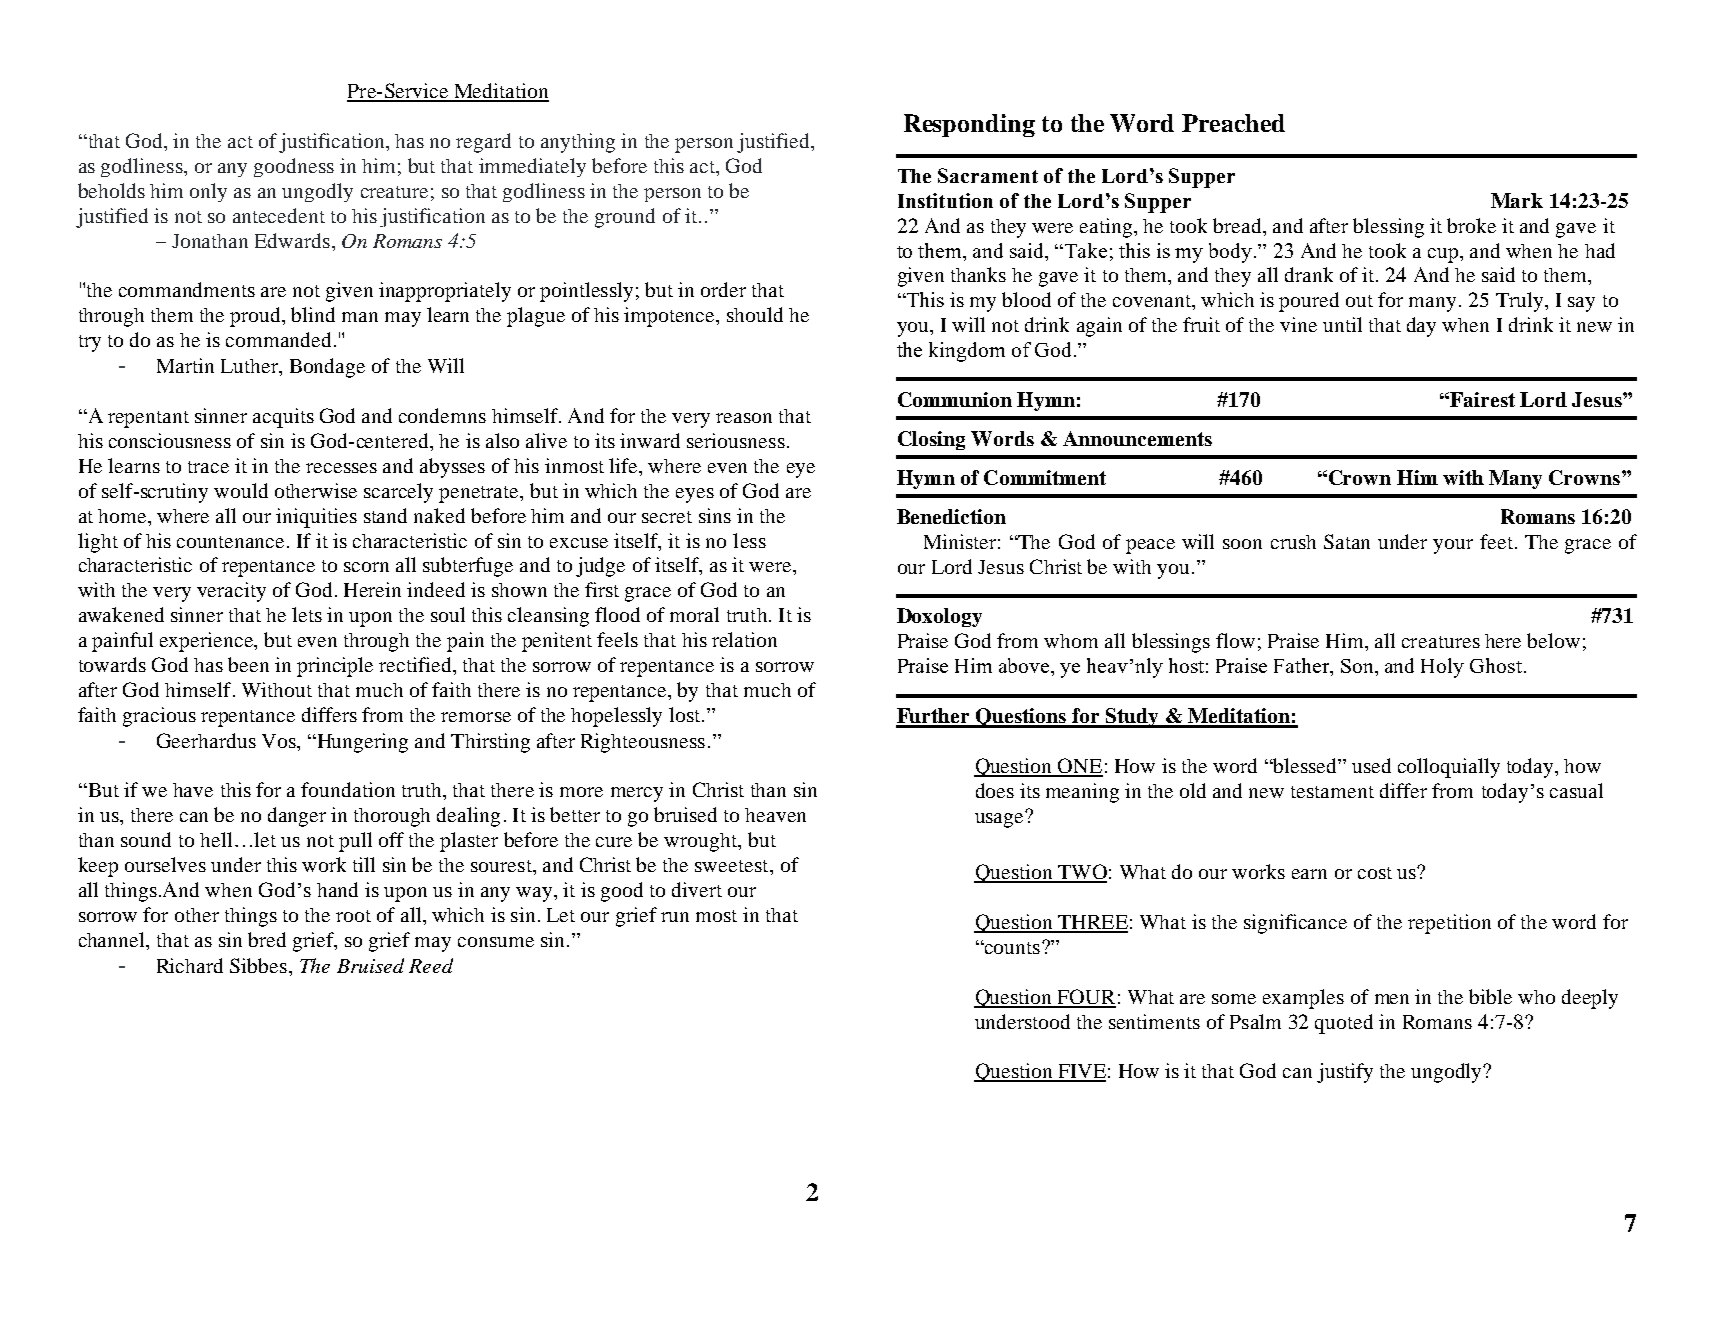 The width and height of the page is (1715, 1325). What do you see at coordinates (1442, 668) in the page?
I see `Holy` at bounding box center [1442, 668].
